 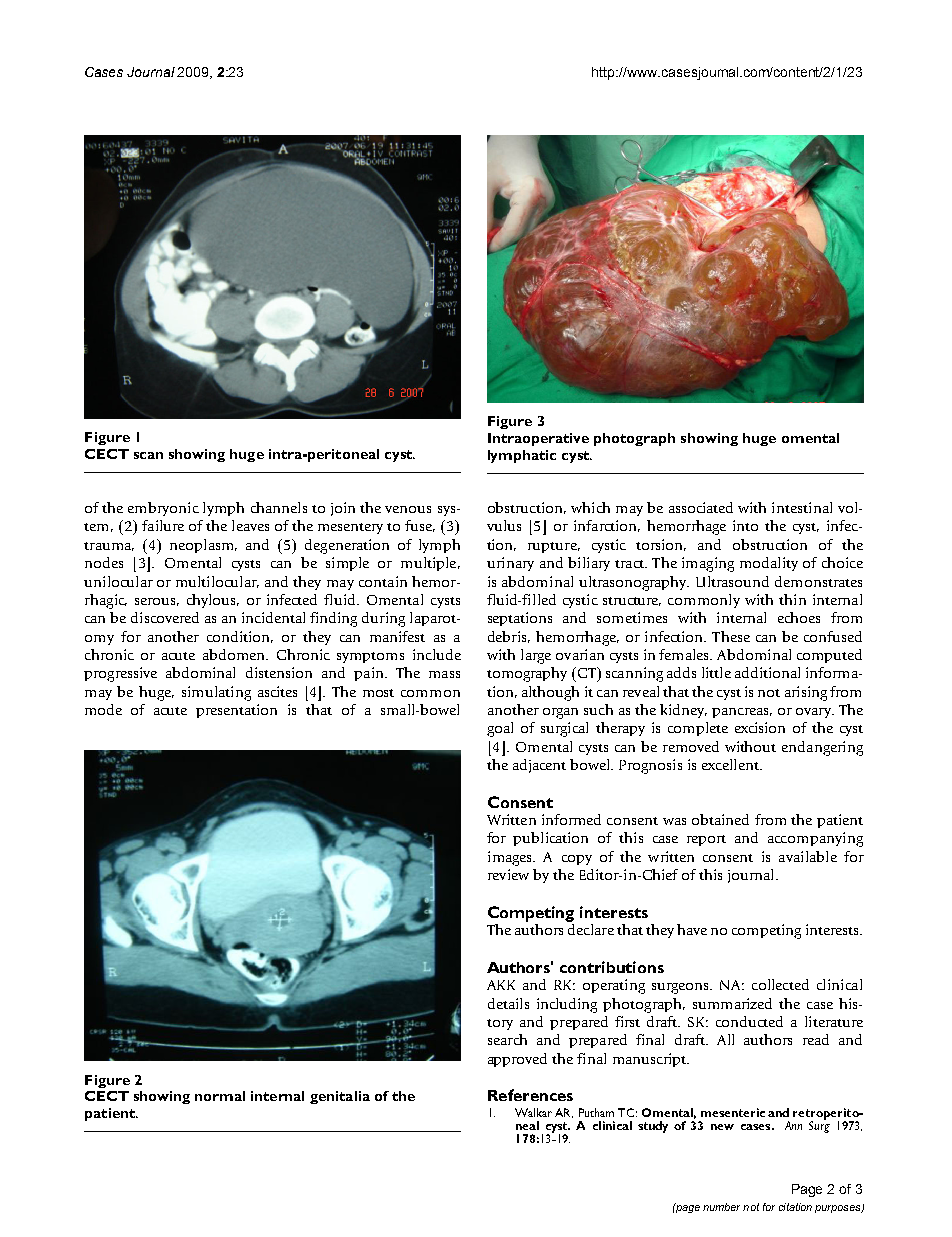 I want to click on failure, so click(x=163, y=525).
